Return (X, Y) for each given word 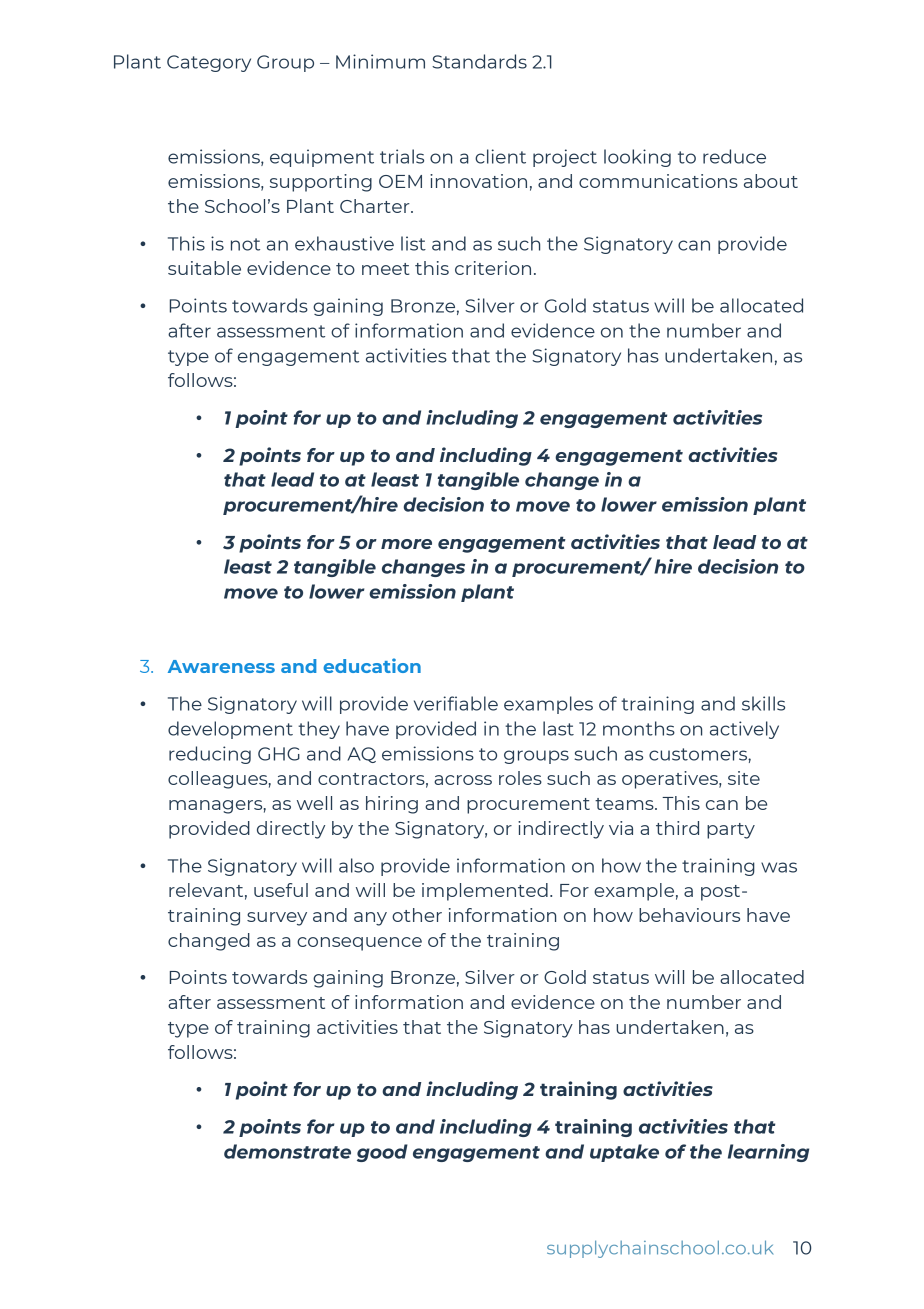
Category (209, 63)
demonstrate (287, 1151)
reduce (734, 156)
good (382, 1153)
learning (768, 1153)
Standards (479, 61)
